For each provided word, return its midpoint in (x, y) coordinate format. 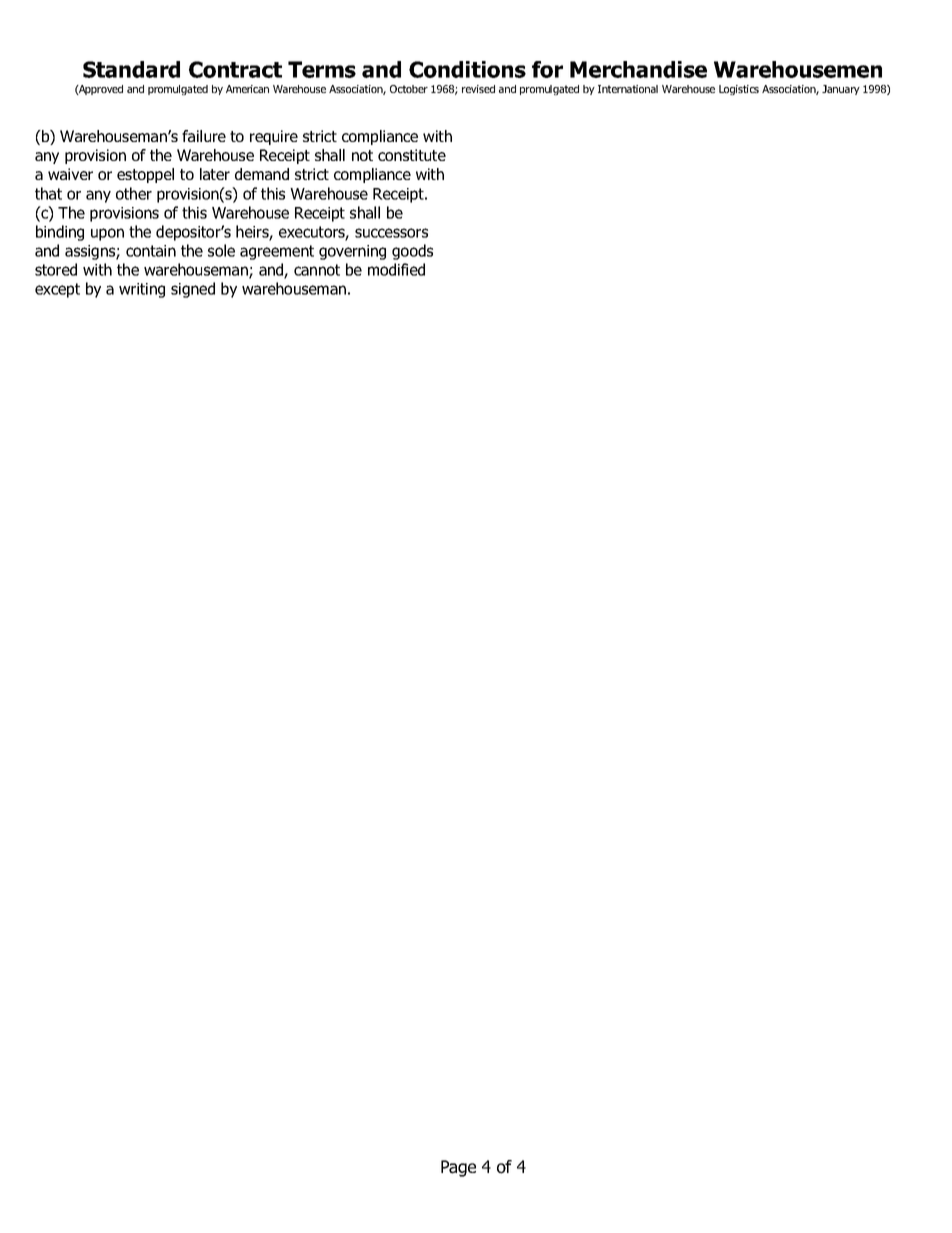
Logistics (739, 90)
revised (478, 89)
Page (458, 1168)
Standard (131, 69)
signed (193, 290)
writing (142, 290)
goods (412, 252)
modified (396, 269)
